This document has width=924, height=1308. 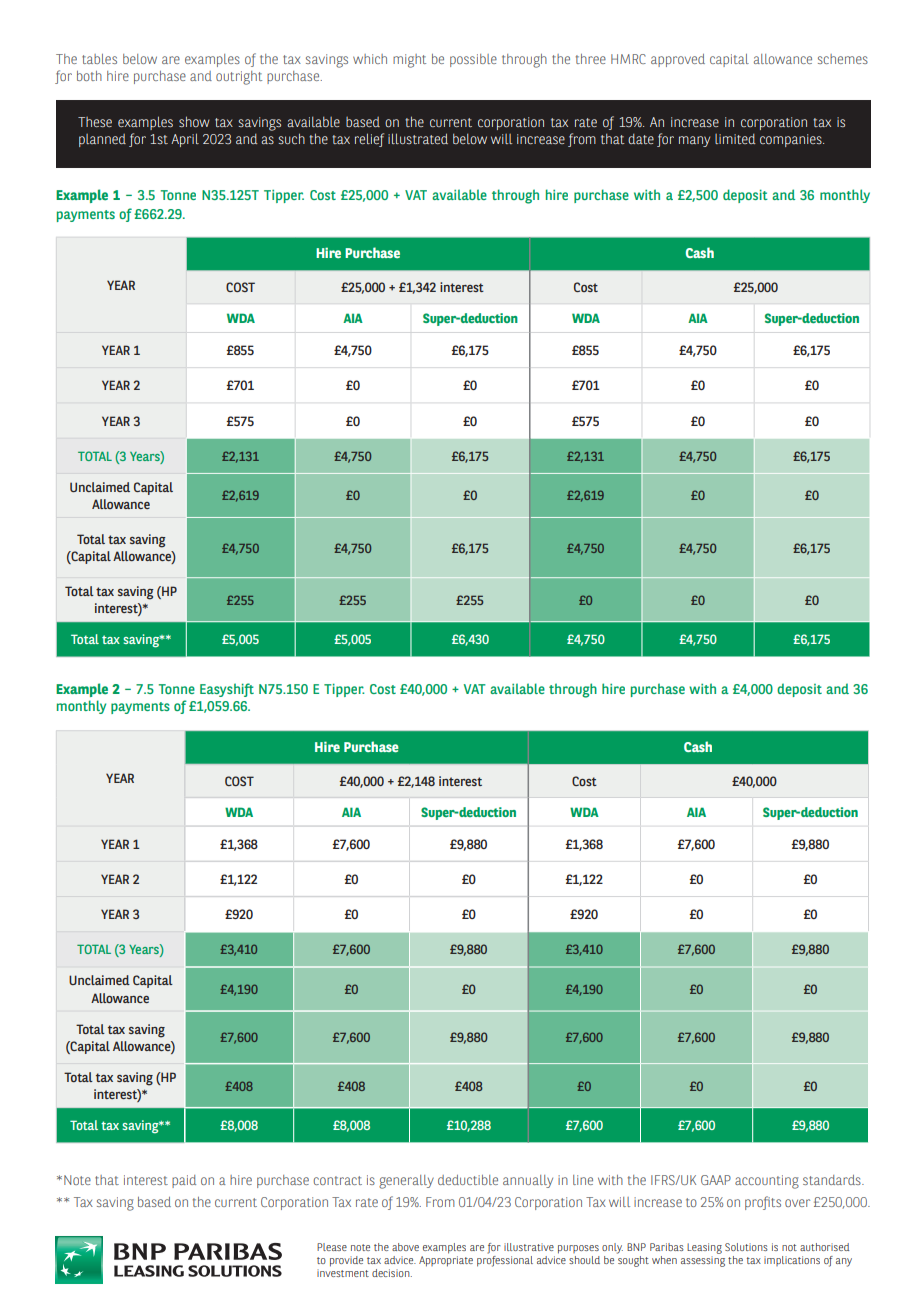 I want to click on Please, so click(x=332, y=1247).
